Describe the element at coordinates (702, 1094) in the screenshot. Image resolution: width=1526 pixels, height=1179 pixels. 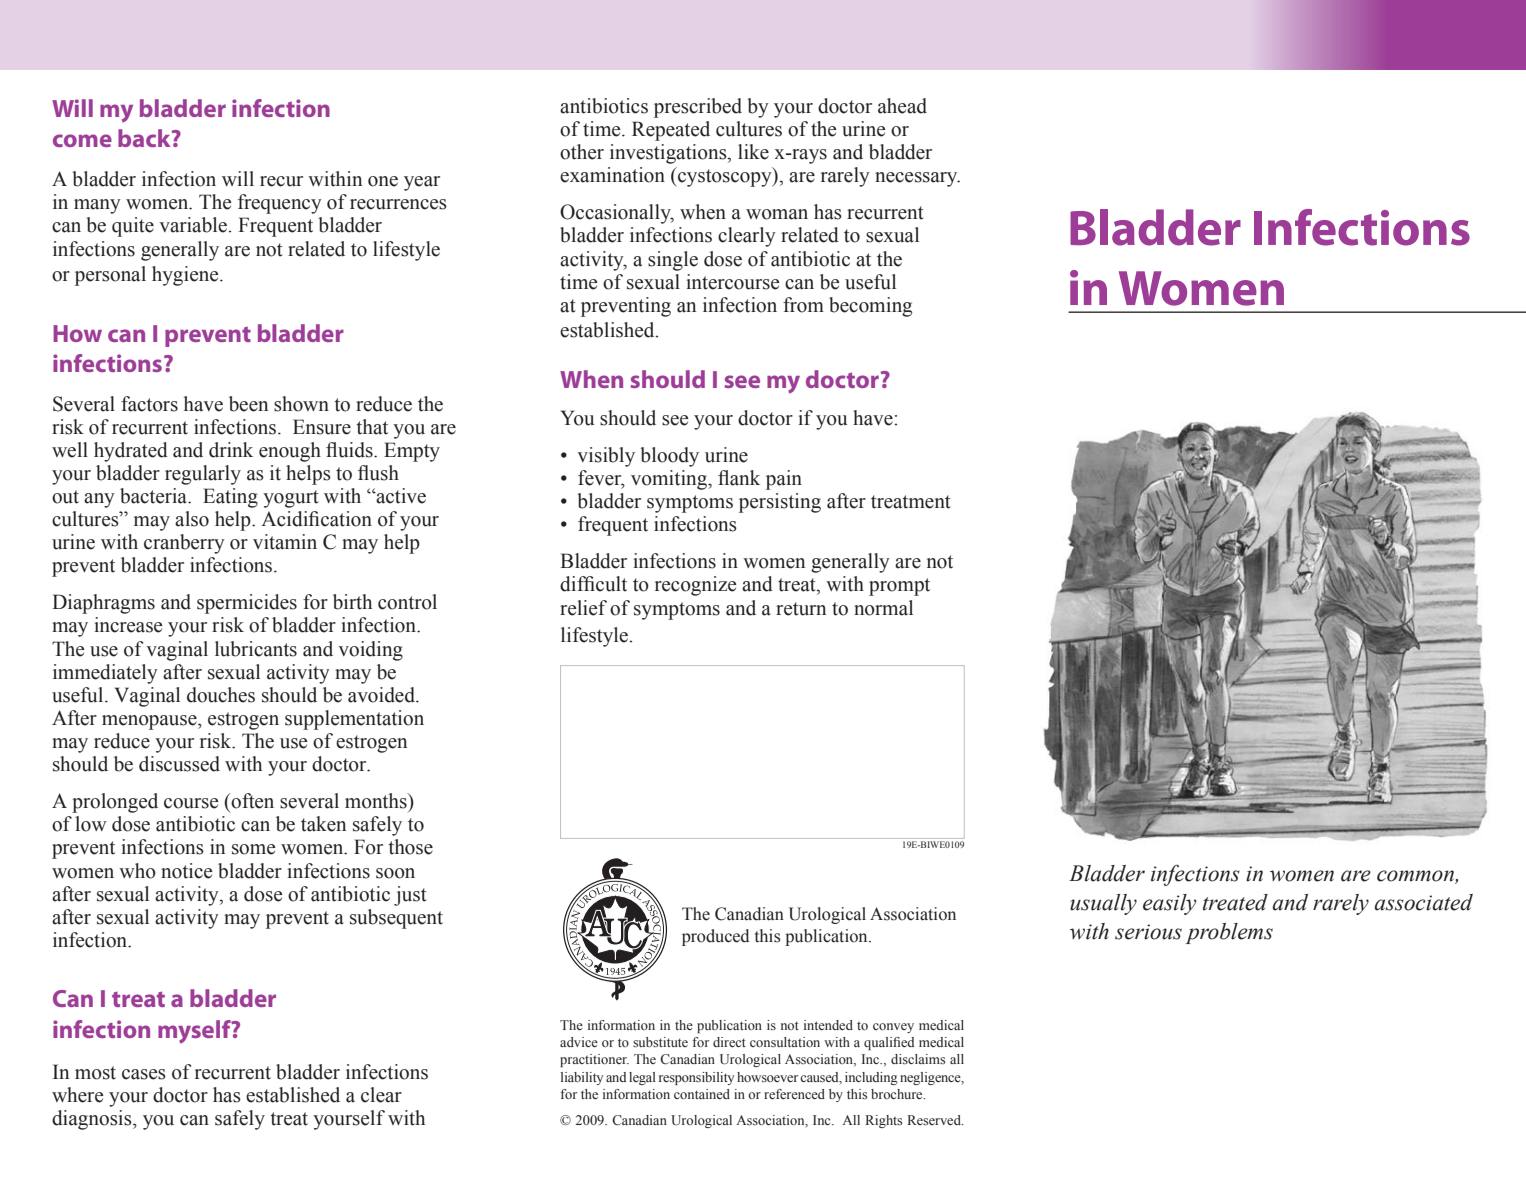
I see `contained` at that location.
